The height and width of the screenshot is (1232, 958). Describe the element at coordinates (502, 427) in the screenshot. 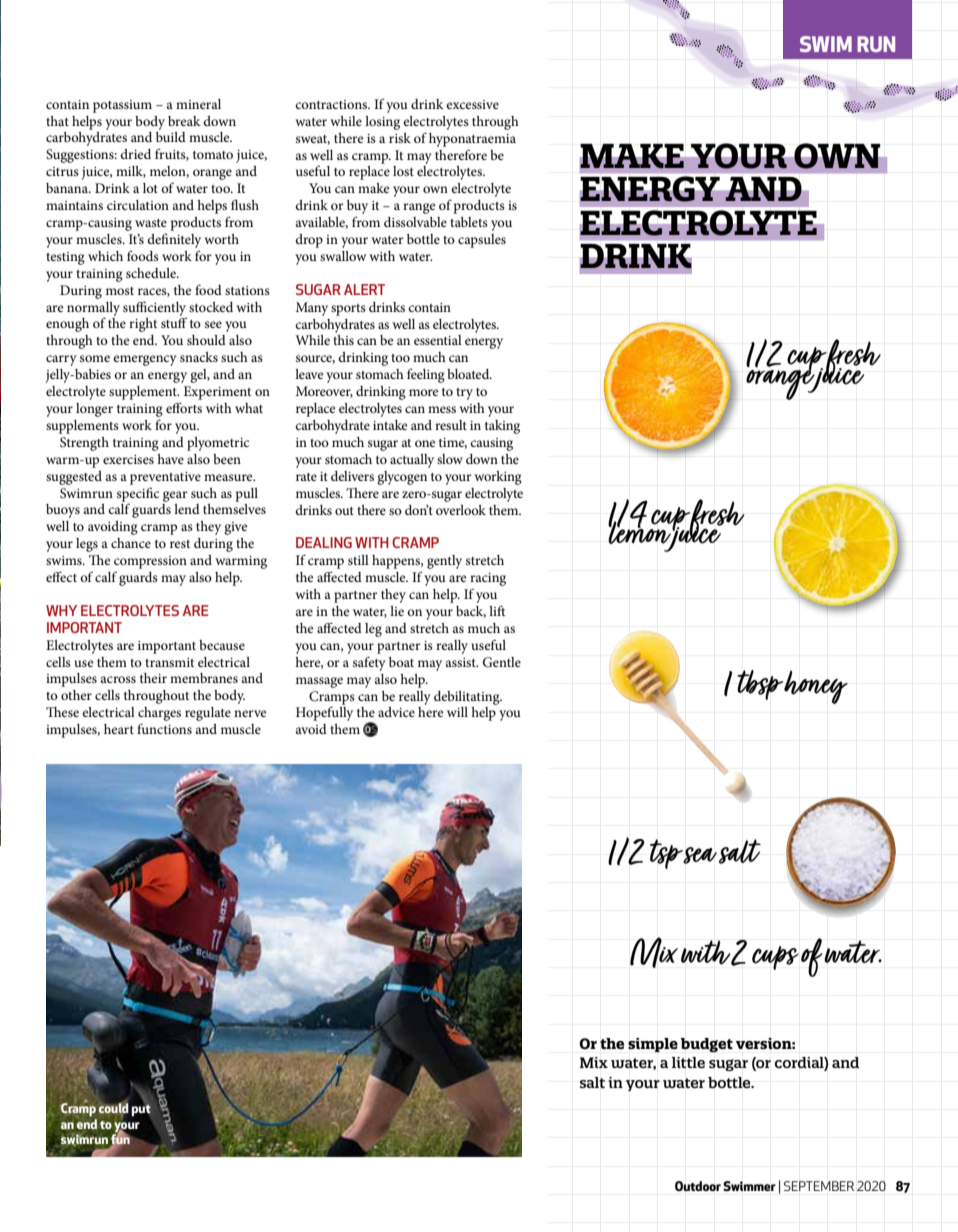

I see `taking` at that location.
